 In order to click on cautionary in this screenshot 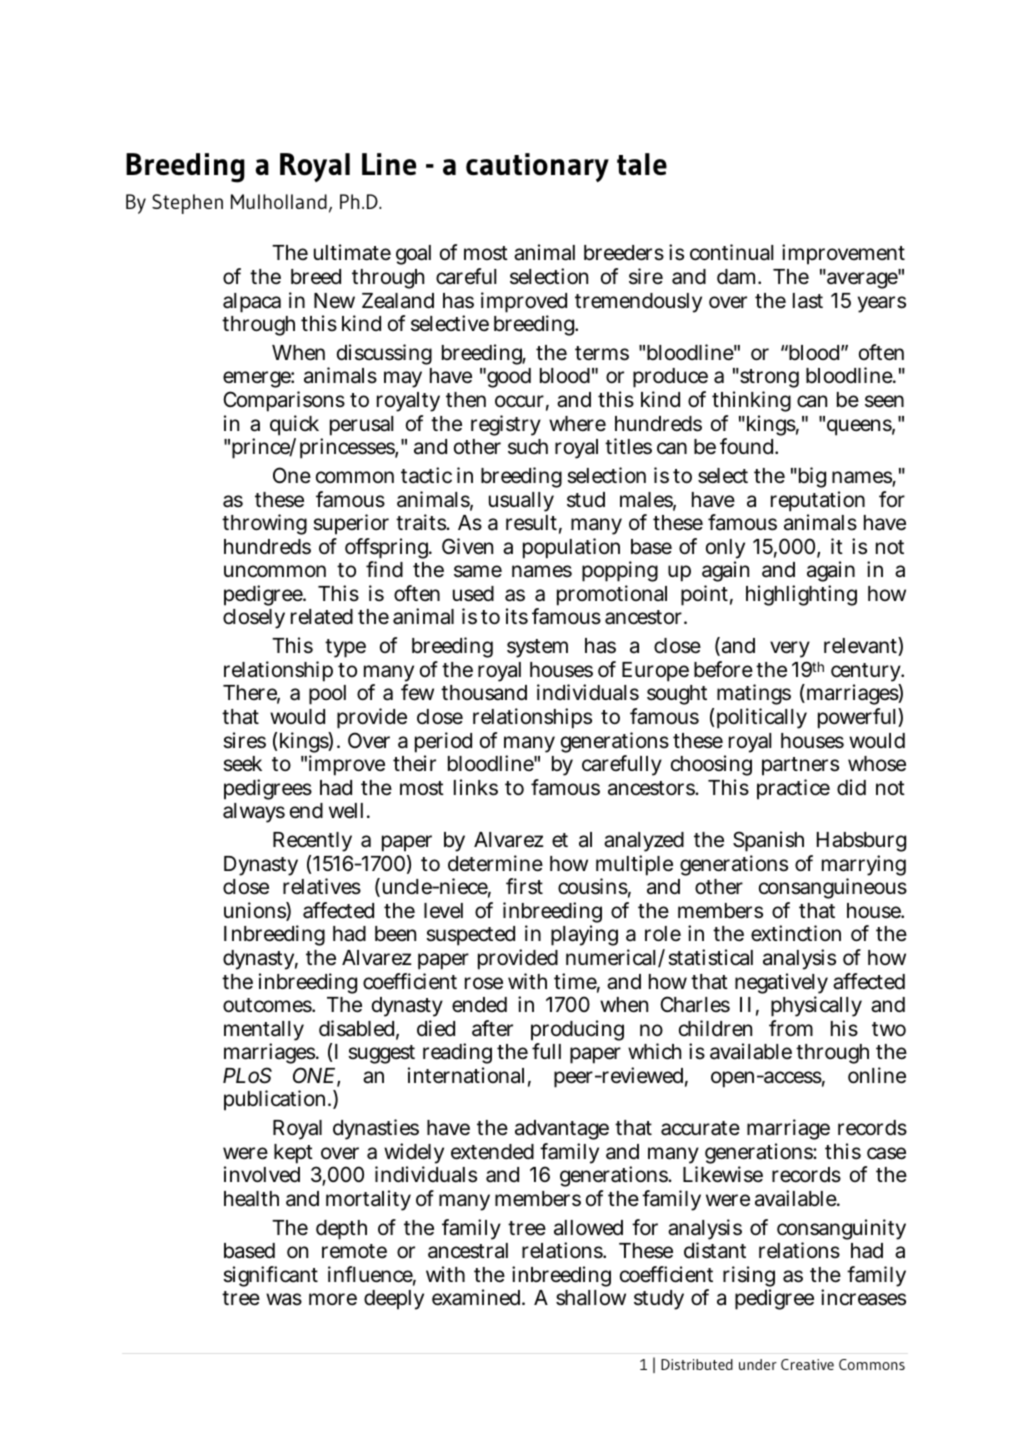, I will do `click(537, 167)`.
